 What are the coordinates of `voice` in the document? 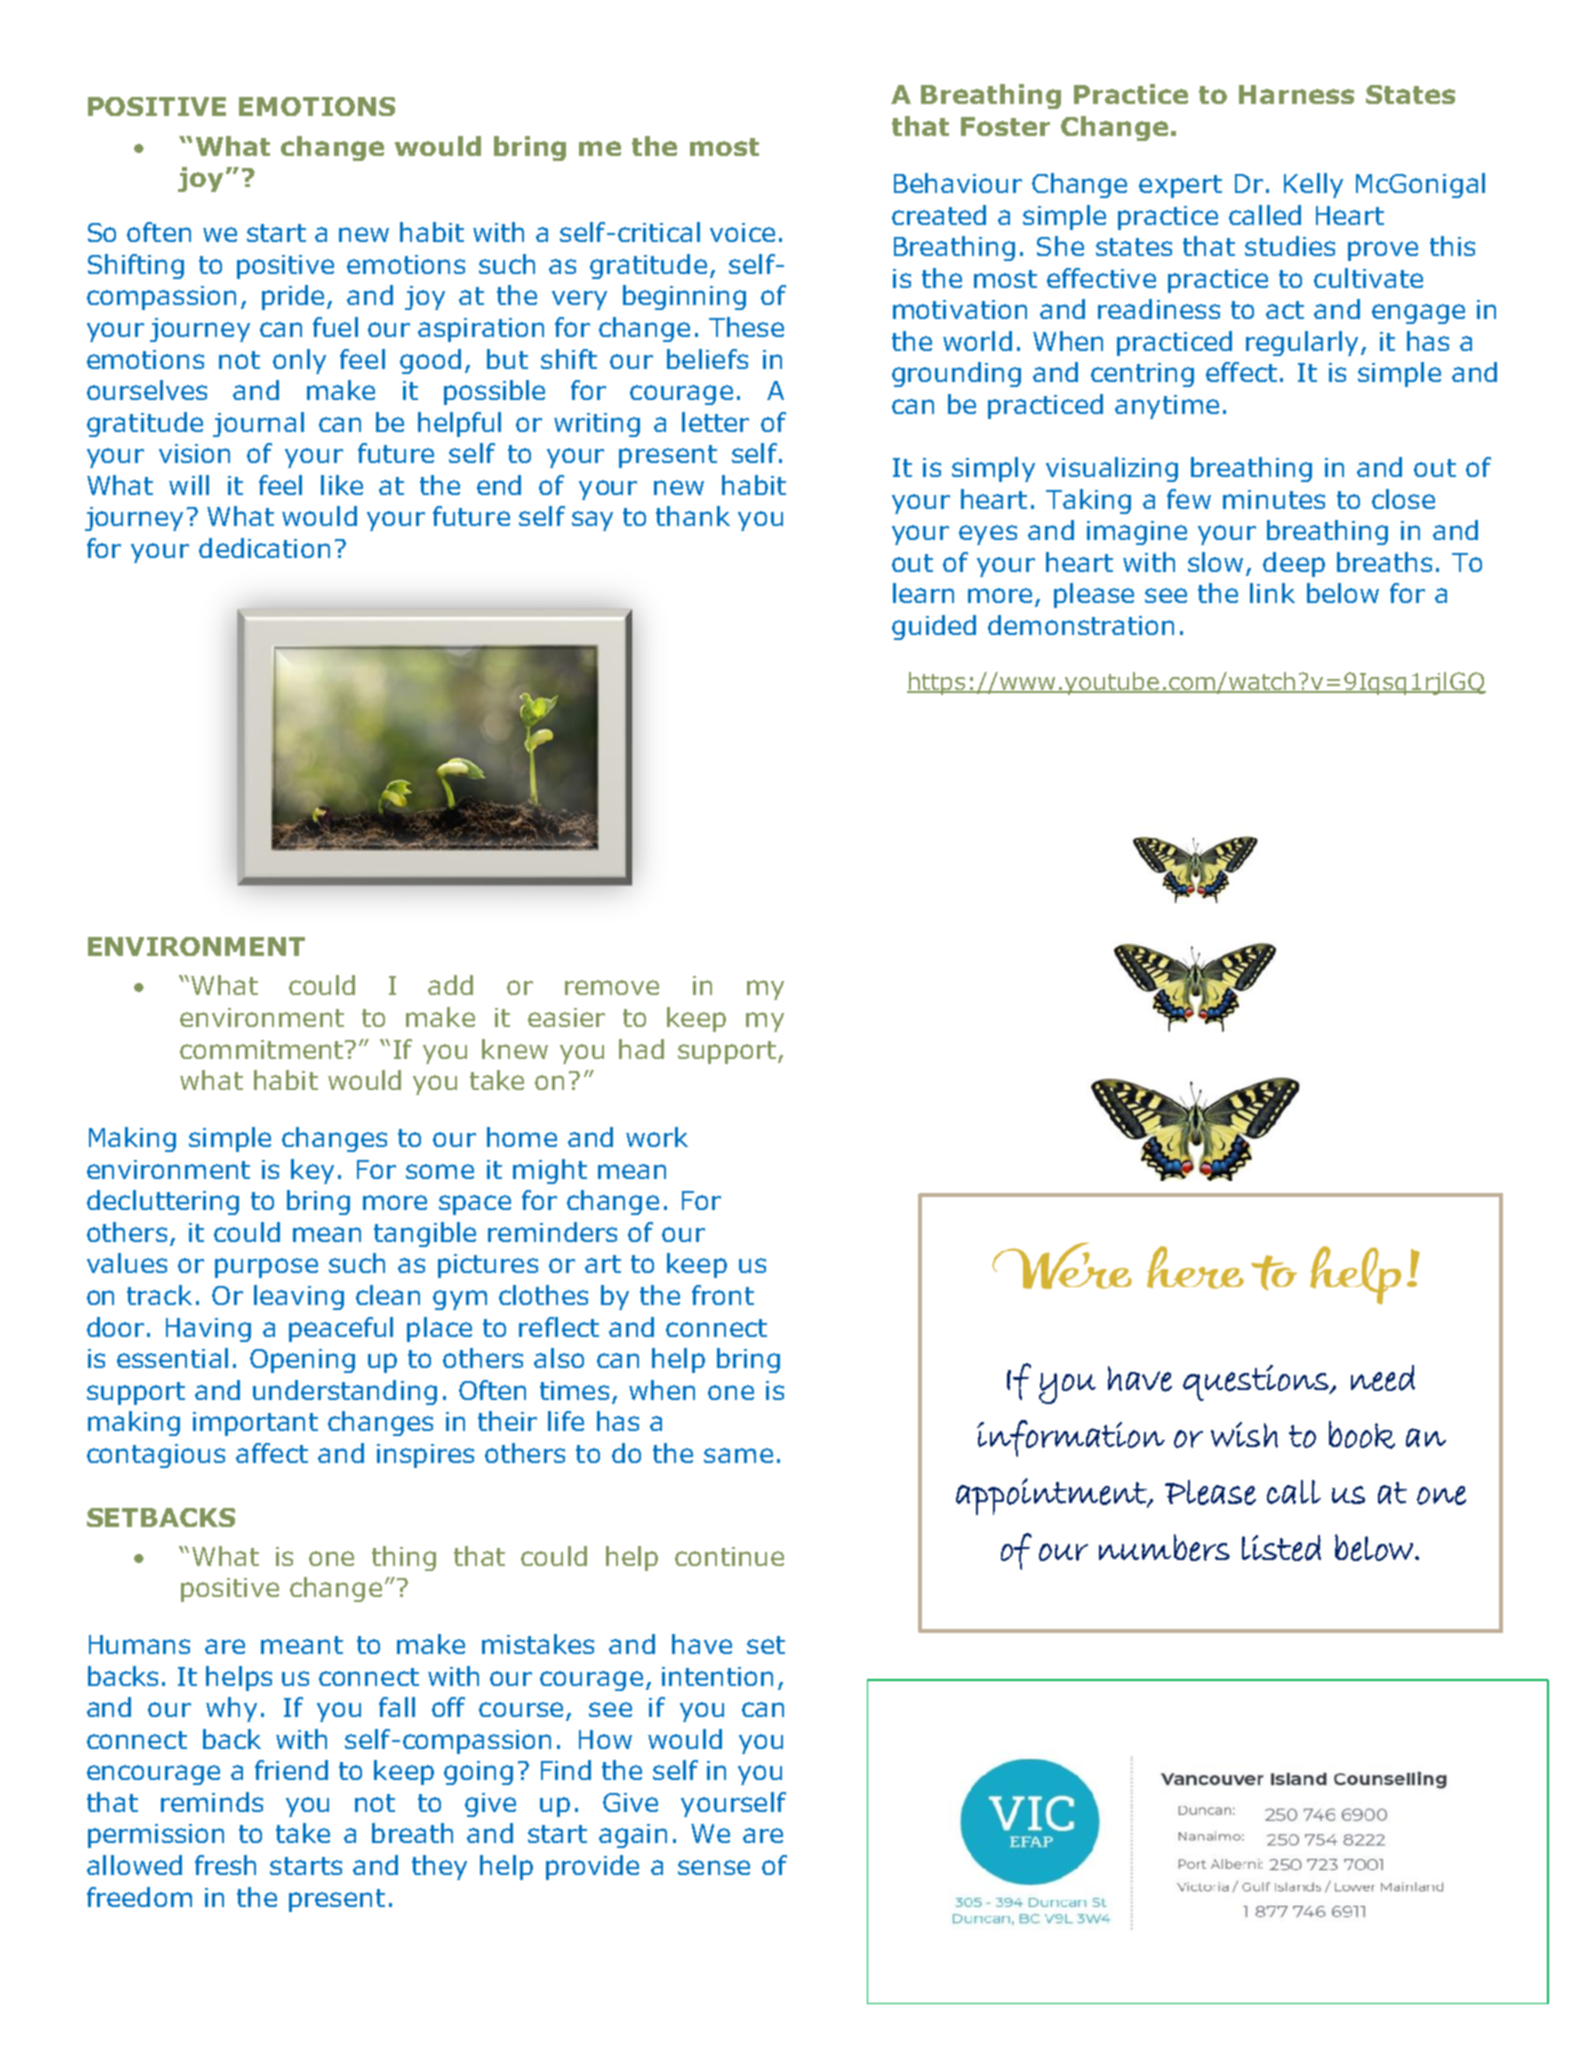 It's located at (742, 232).
